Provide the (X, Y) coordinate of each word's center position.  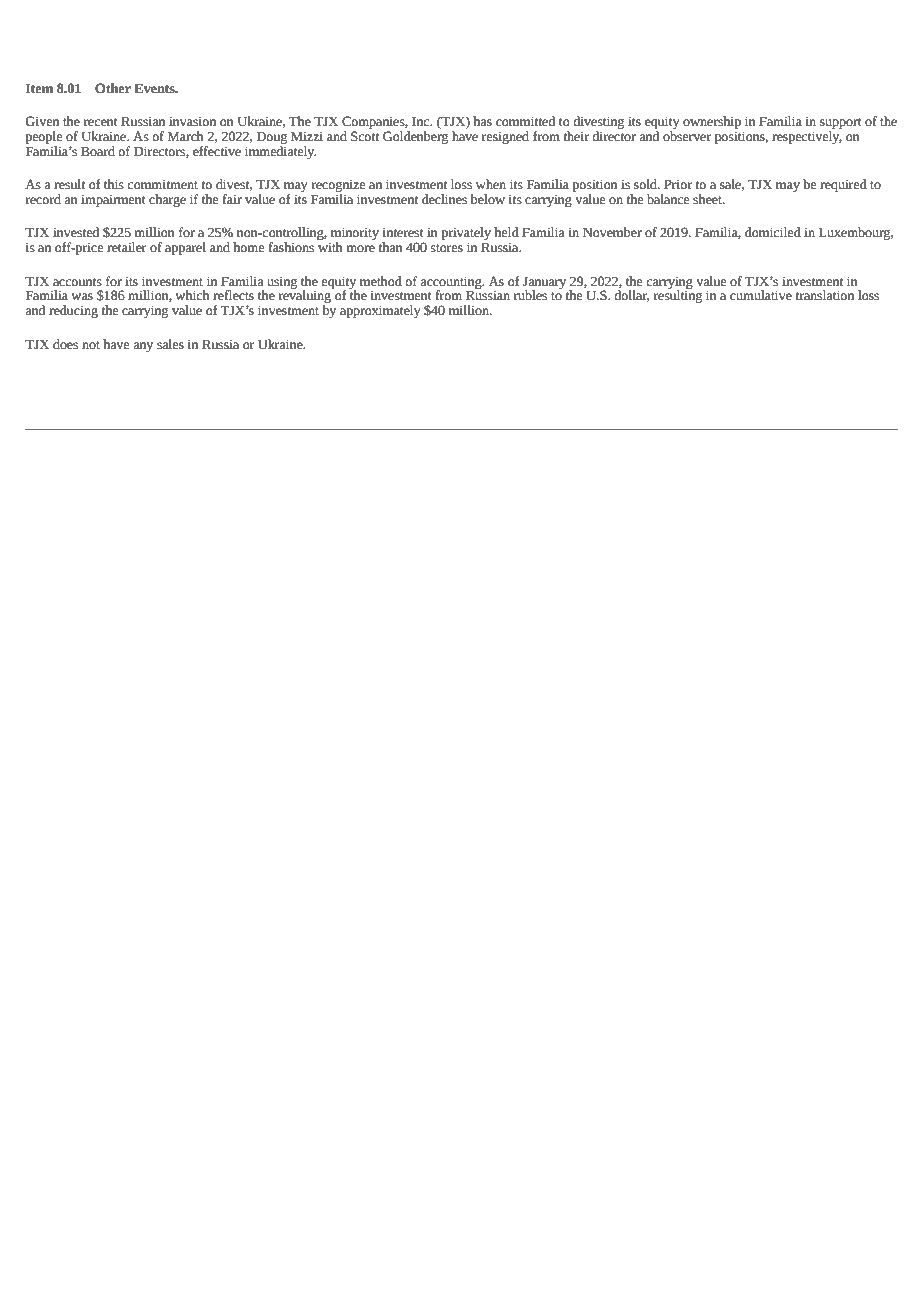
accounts (77, 282)
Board (98, 151)
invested (76, 232)
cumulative (761, 295)
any (143, 347)
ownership (712, 124)
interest (403, 232)
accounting (452, 283)
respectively (807, 137)
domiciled (773, 232)
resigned (505, 137)
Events (155, 88)
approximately (380, 311)
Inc (422, 121)
